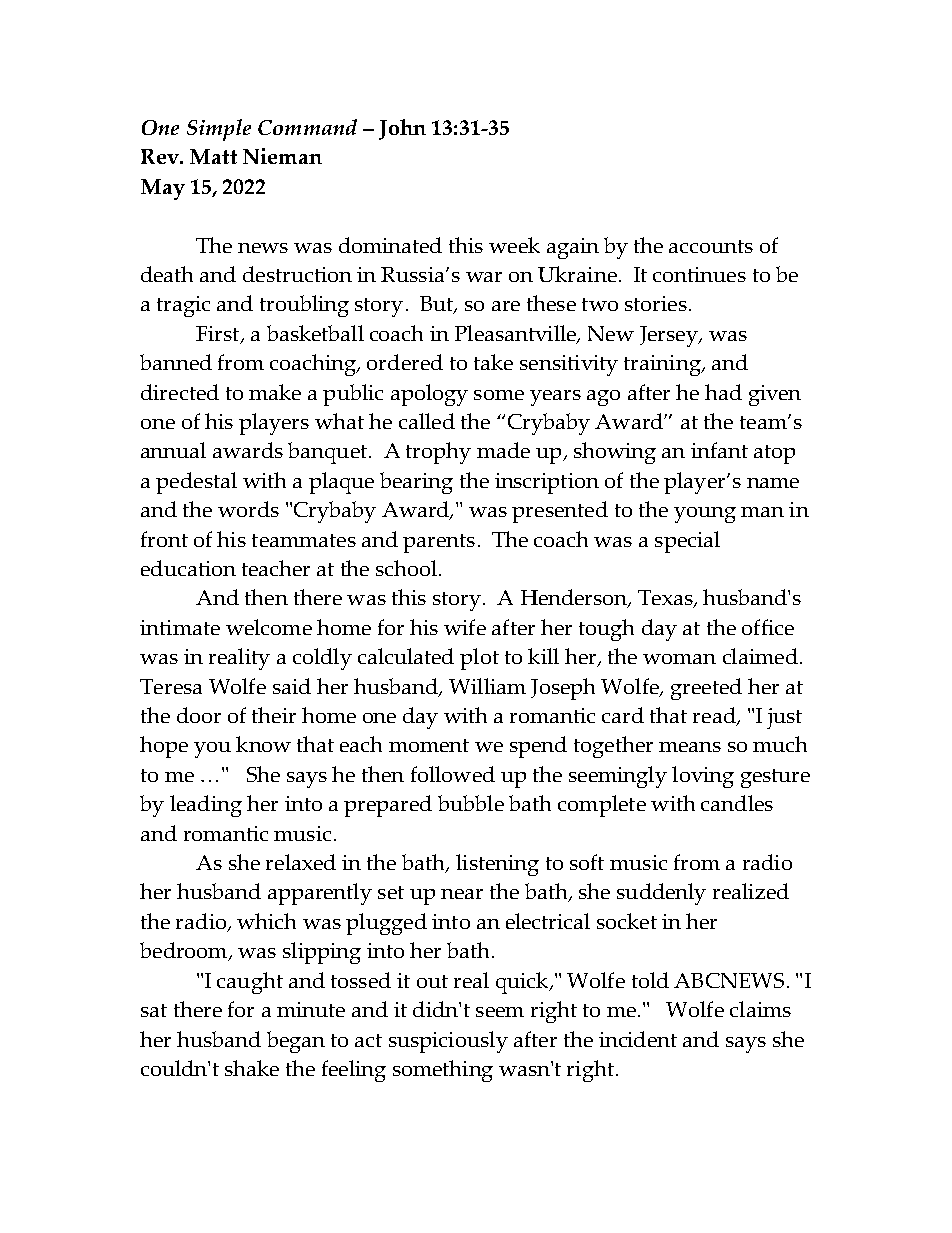  I want to click on had, so click(723, 392).
